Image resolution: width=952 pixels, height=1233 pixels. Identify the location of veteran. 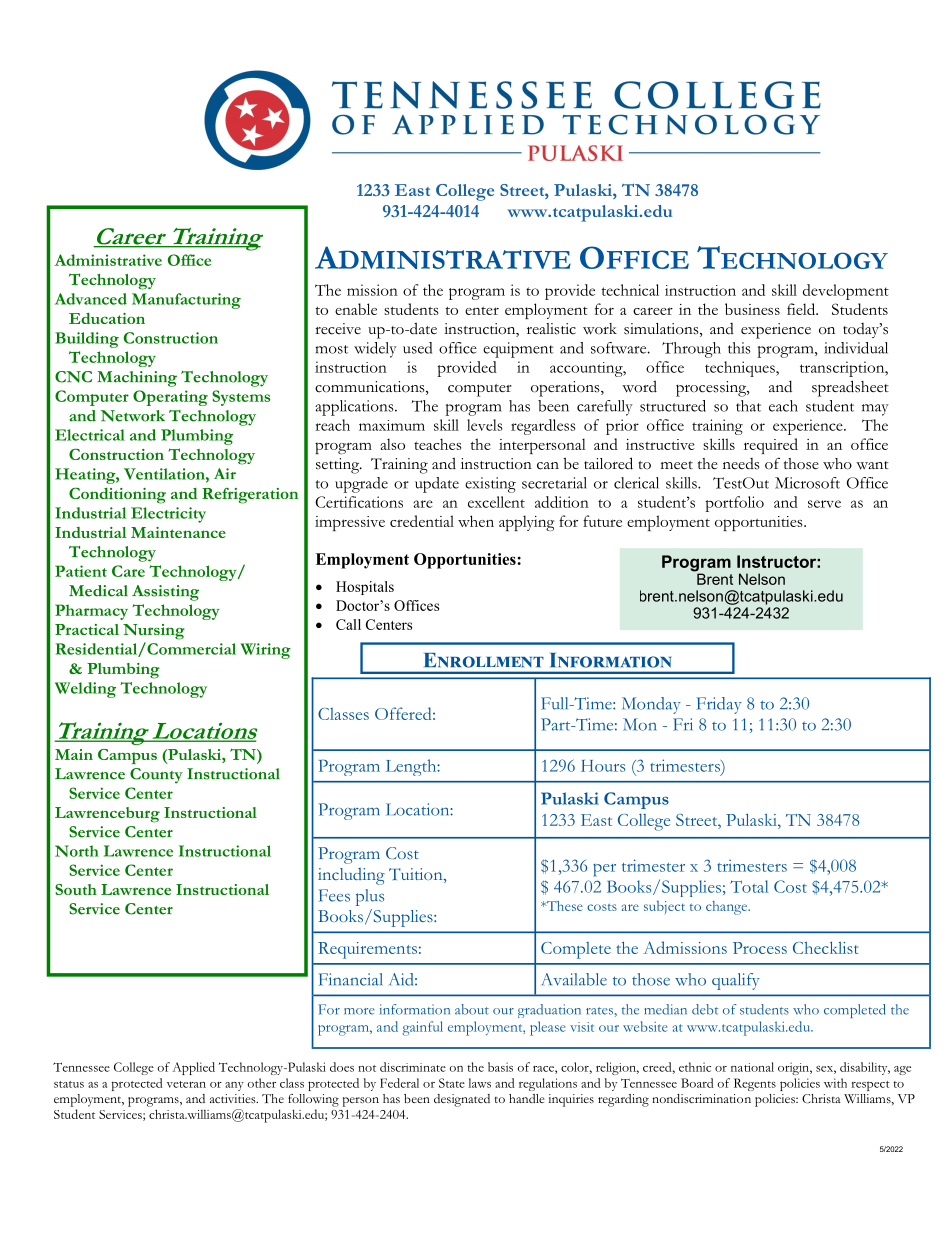
(186, 1084).
